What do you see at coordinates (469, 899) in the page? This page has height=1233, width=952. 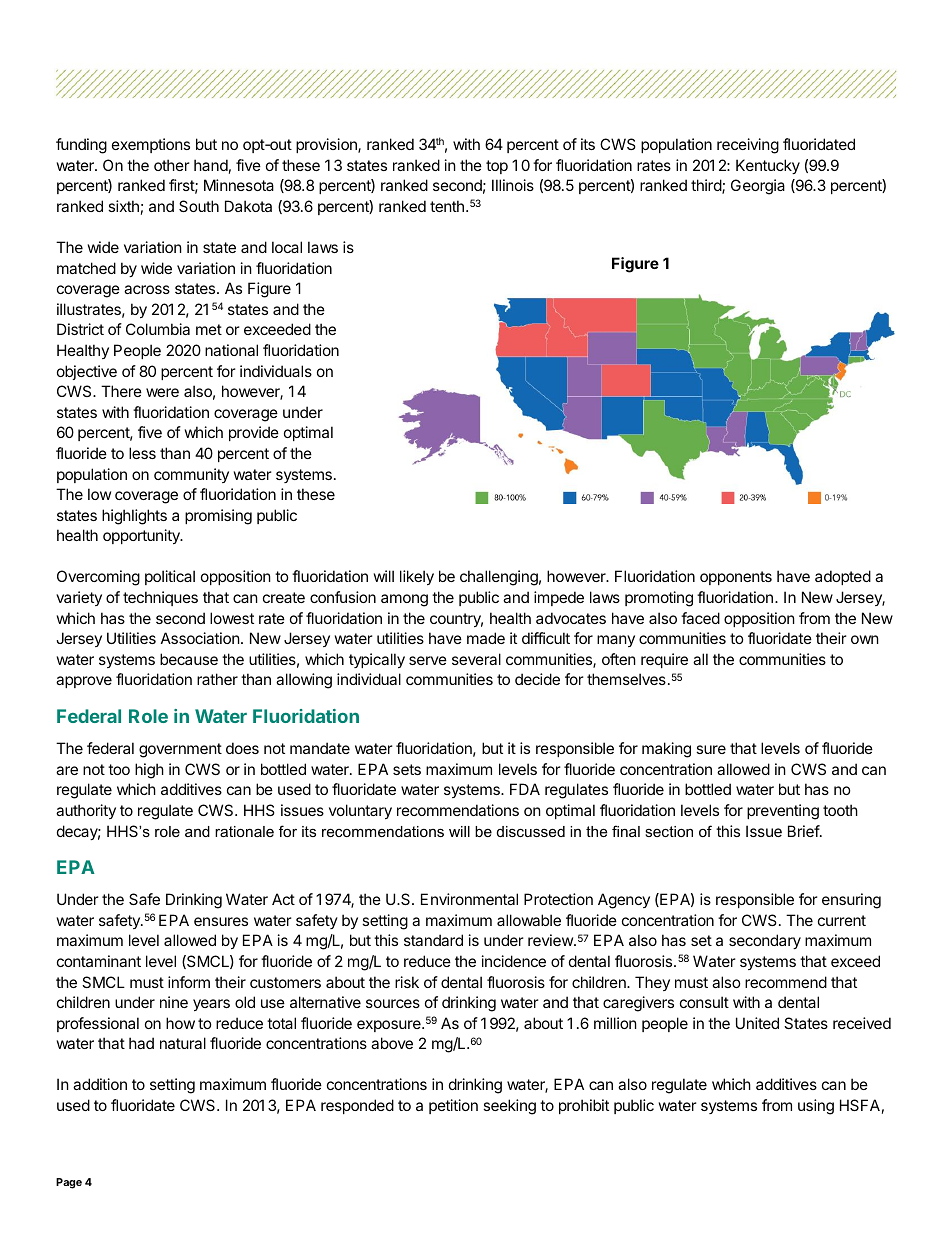 I see `Environmental` at bounding box center [469, 899].
